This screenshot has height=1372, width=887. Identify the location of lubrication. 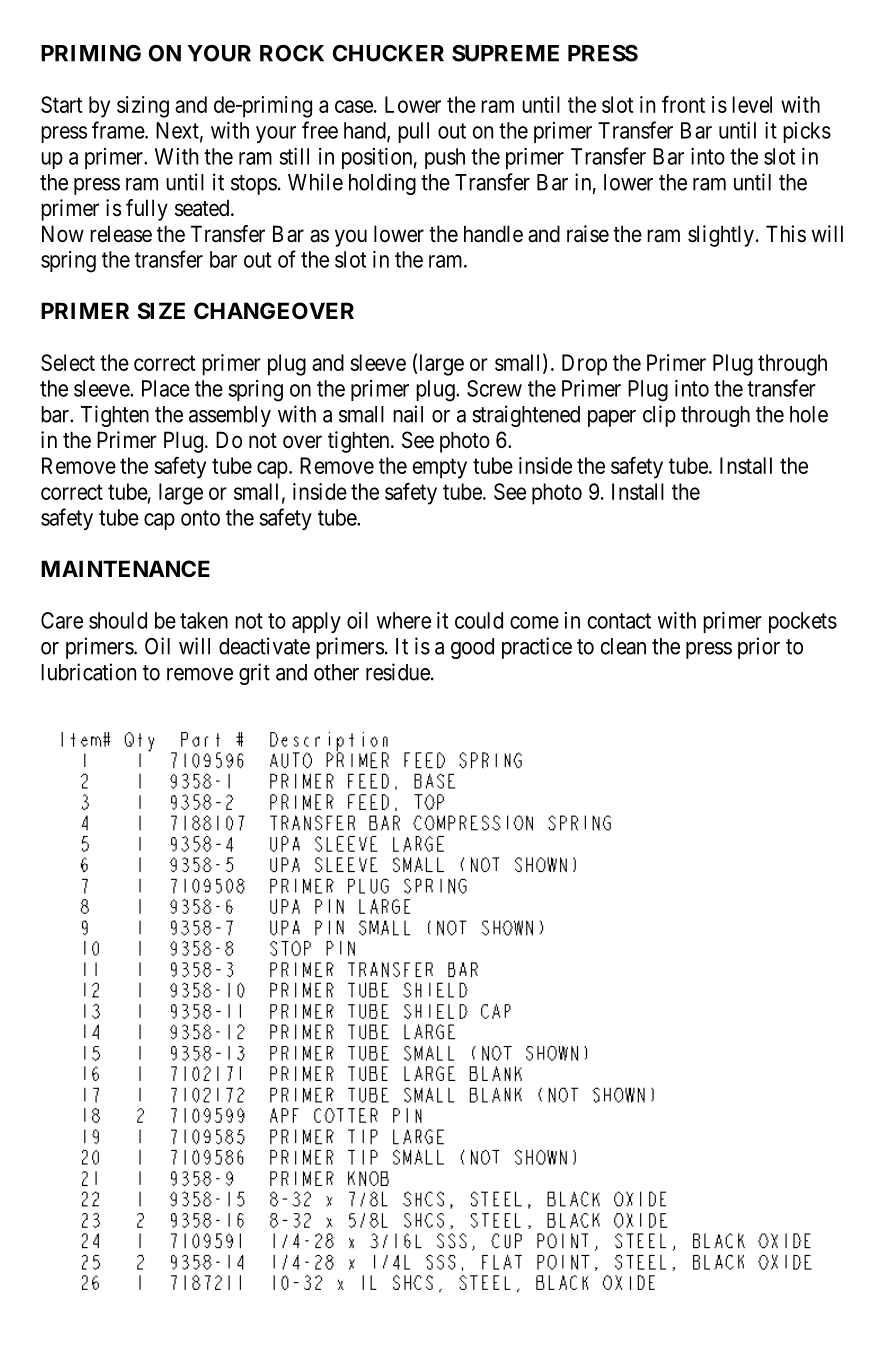
(88, 672).
